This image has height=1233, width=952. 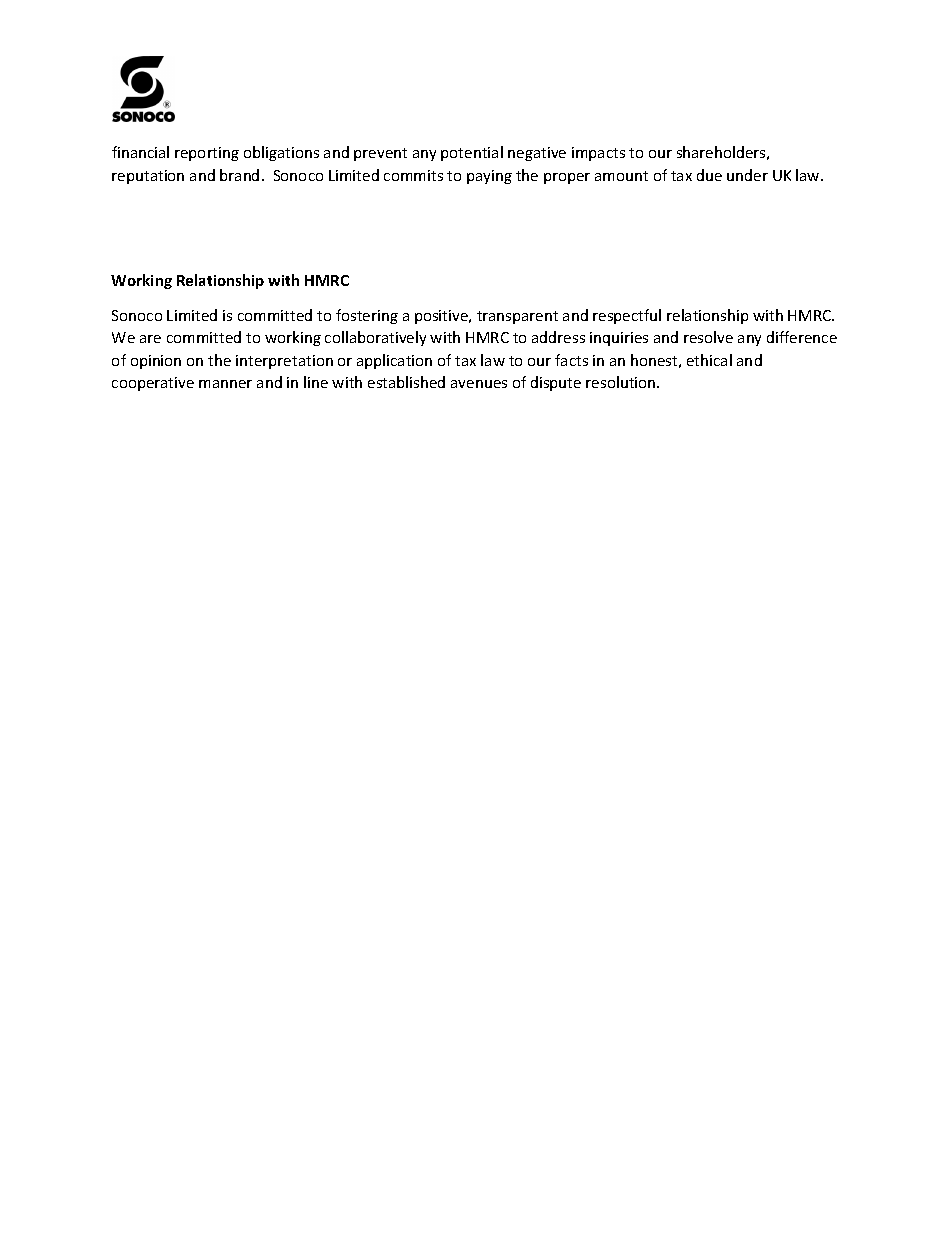 What do you see at coordinates (225, 384) in the image?
I see `manner` at bounding box center [225, 384].
